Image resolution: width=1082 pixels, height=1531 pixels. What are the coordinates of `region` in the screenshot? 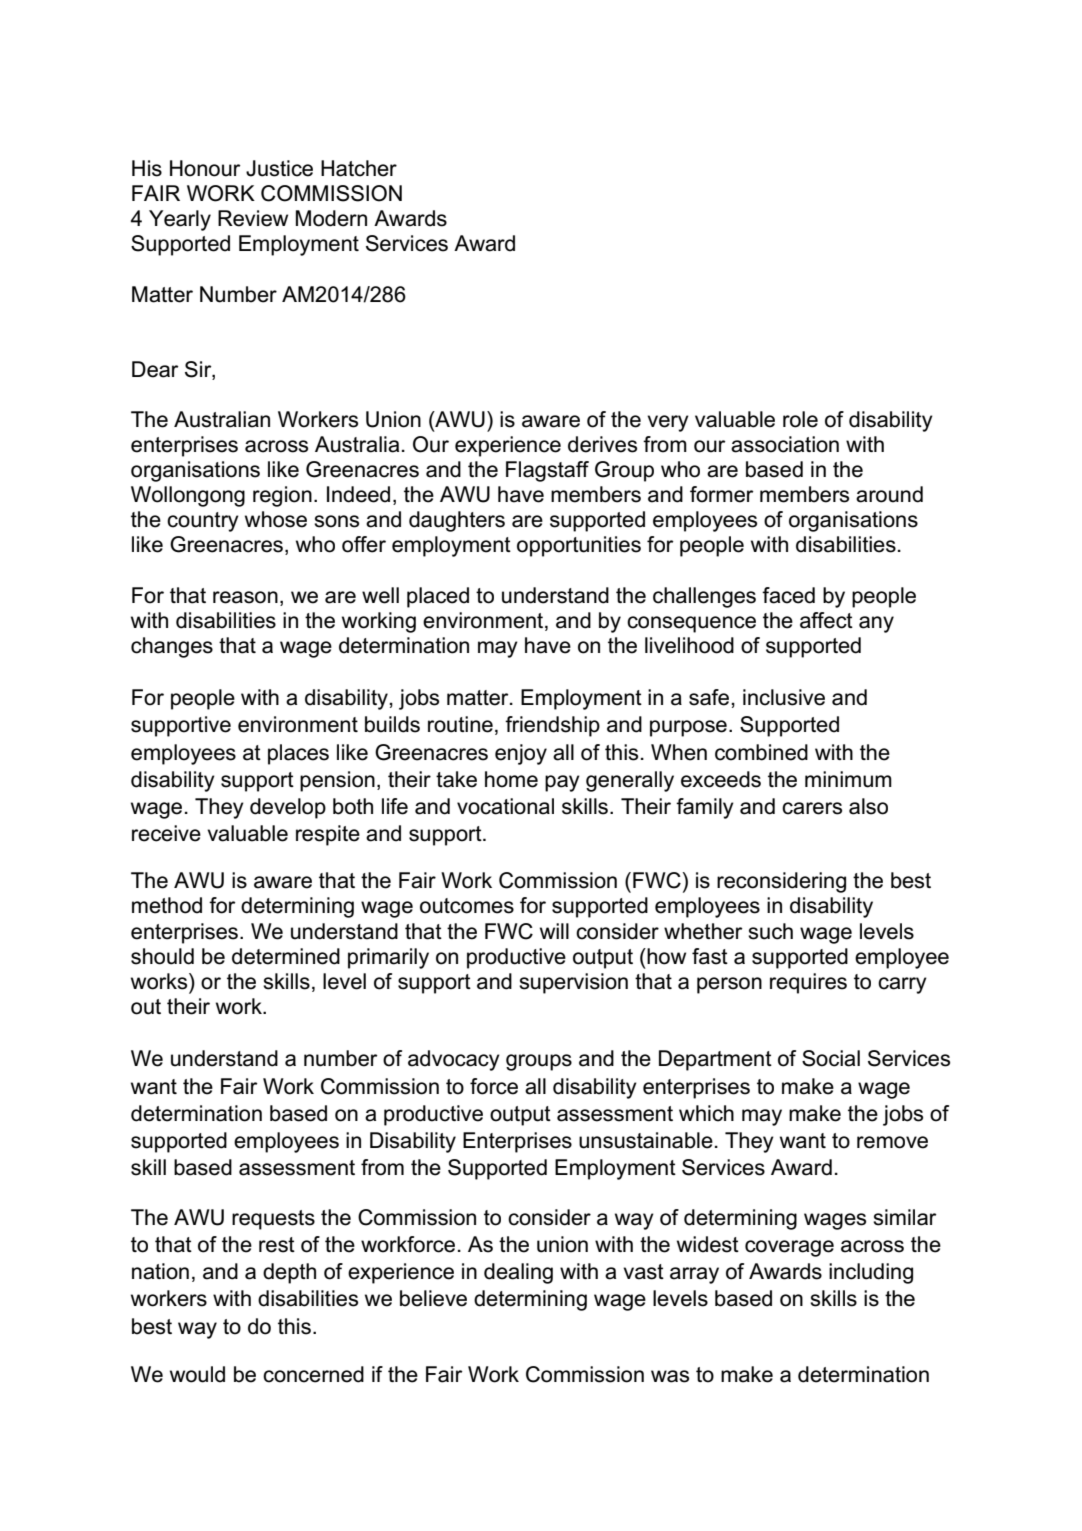 It's located at (282, 496).
